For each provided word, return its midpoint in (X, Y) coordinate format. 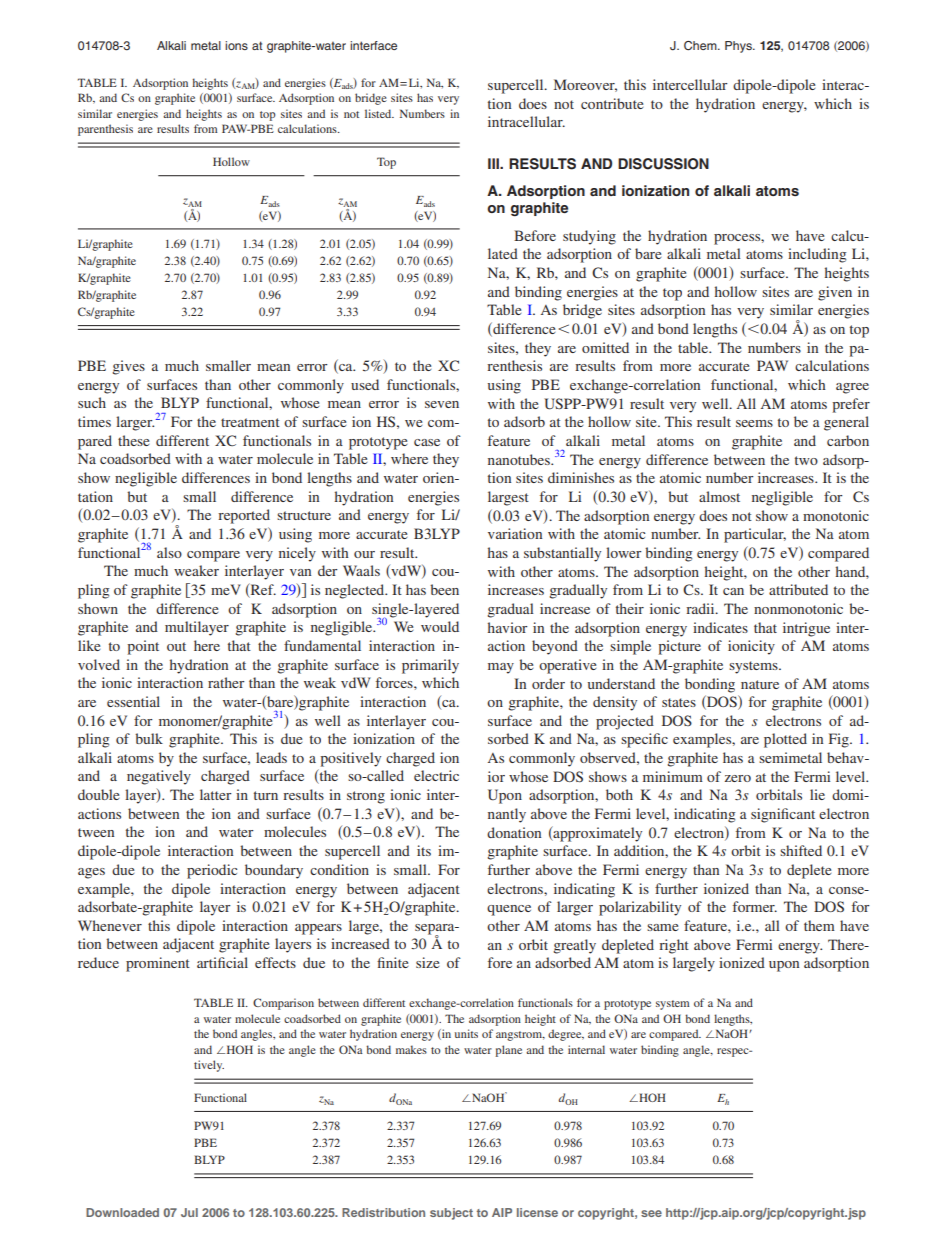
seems (754, 423)
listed (379, 113)
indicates (720, 627)
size (427, 962)
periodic (212, 871)
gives (128, 367)
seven (442, 404)
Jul (189, 1212)
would (440, 626)
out (176, 646)
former (755, 906)
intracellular (526, 121)
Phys (739, 47)
